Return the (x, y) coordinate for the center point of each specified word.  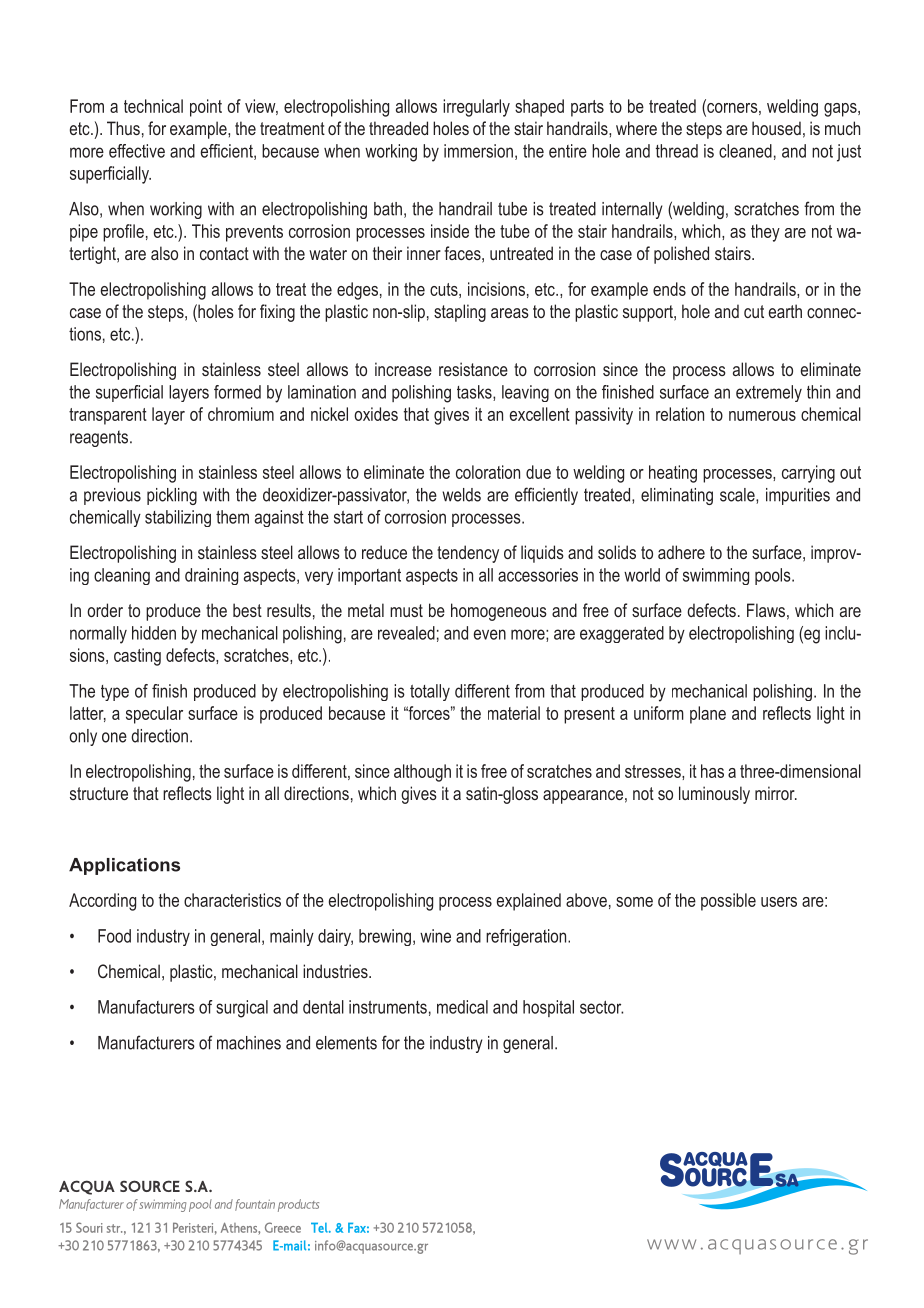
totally (430, 692)
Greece (283, 1227)
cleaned (745, 151)
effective (137, 151)
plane (708, 715)
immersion (478, 151)
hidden (154, 633)
